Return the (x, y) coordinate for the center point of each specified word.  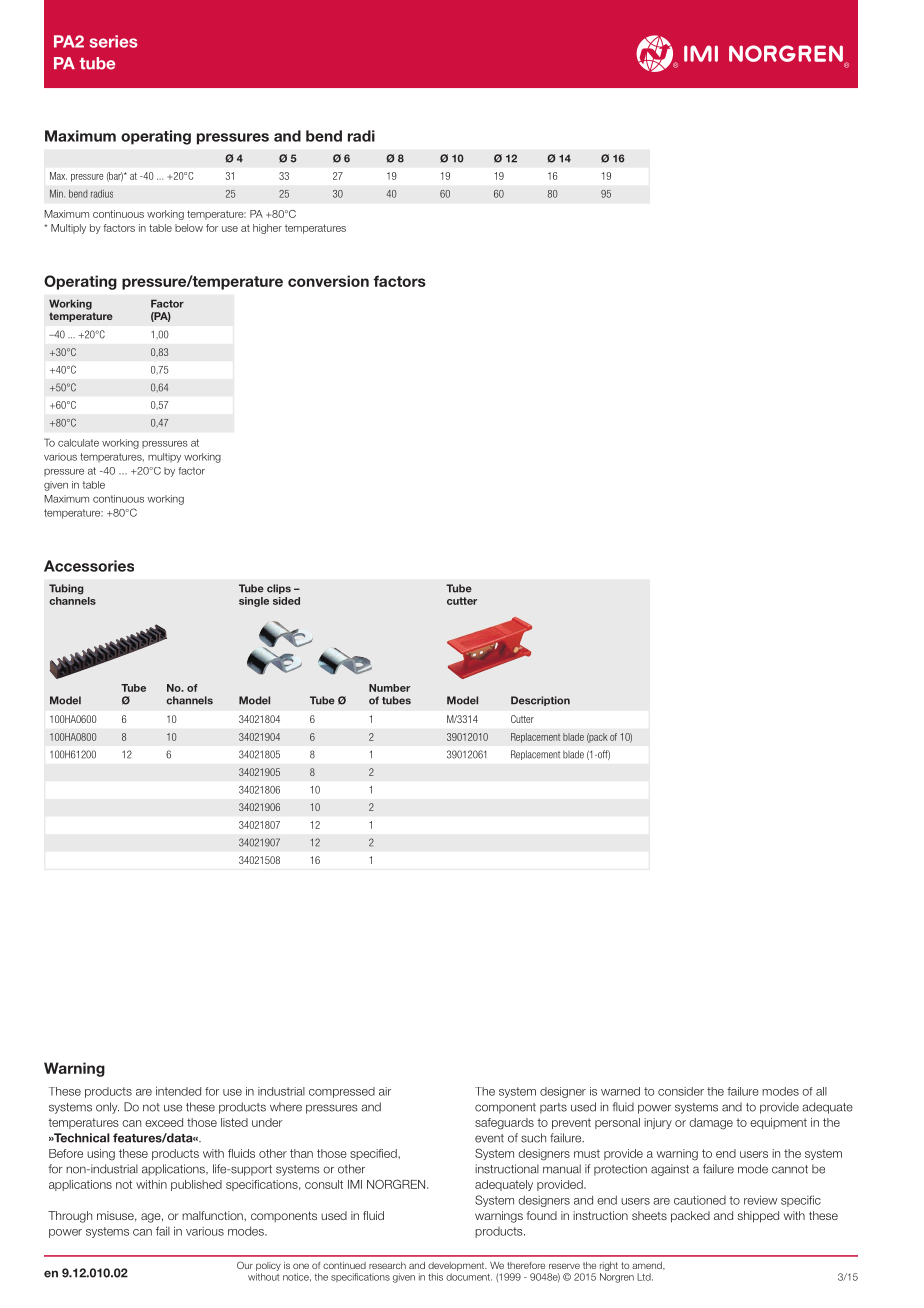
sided (286, 601)
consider (681, 1091)
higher (267, 229)
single (254, 602)
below (189, 228)
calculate (78, 443)
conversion (328, 281)
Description (540, 701)
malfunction (213, 1215)
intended (178, 1091)
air (385, 1091)
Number (389, 688)
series (114, 41)
